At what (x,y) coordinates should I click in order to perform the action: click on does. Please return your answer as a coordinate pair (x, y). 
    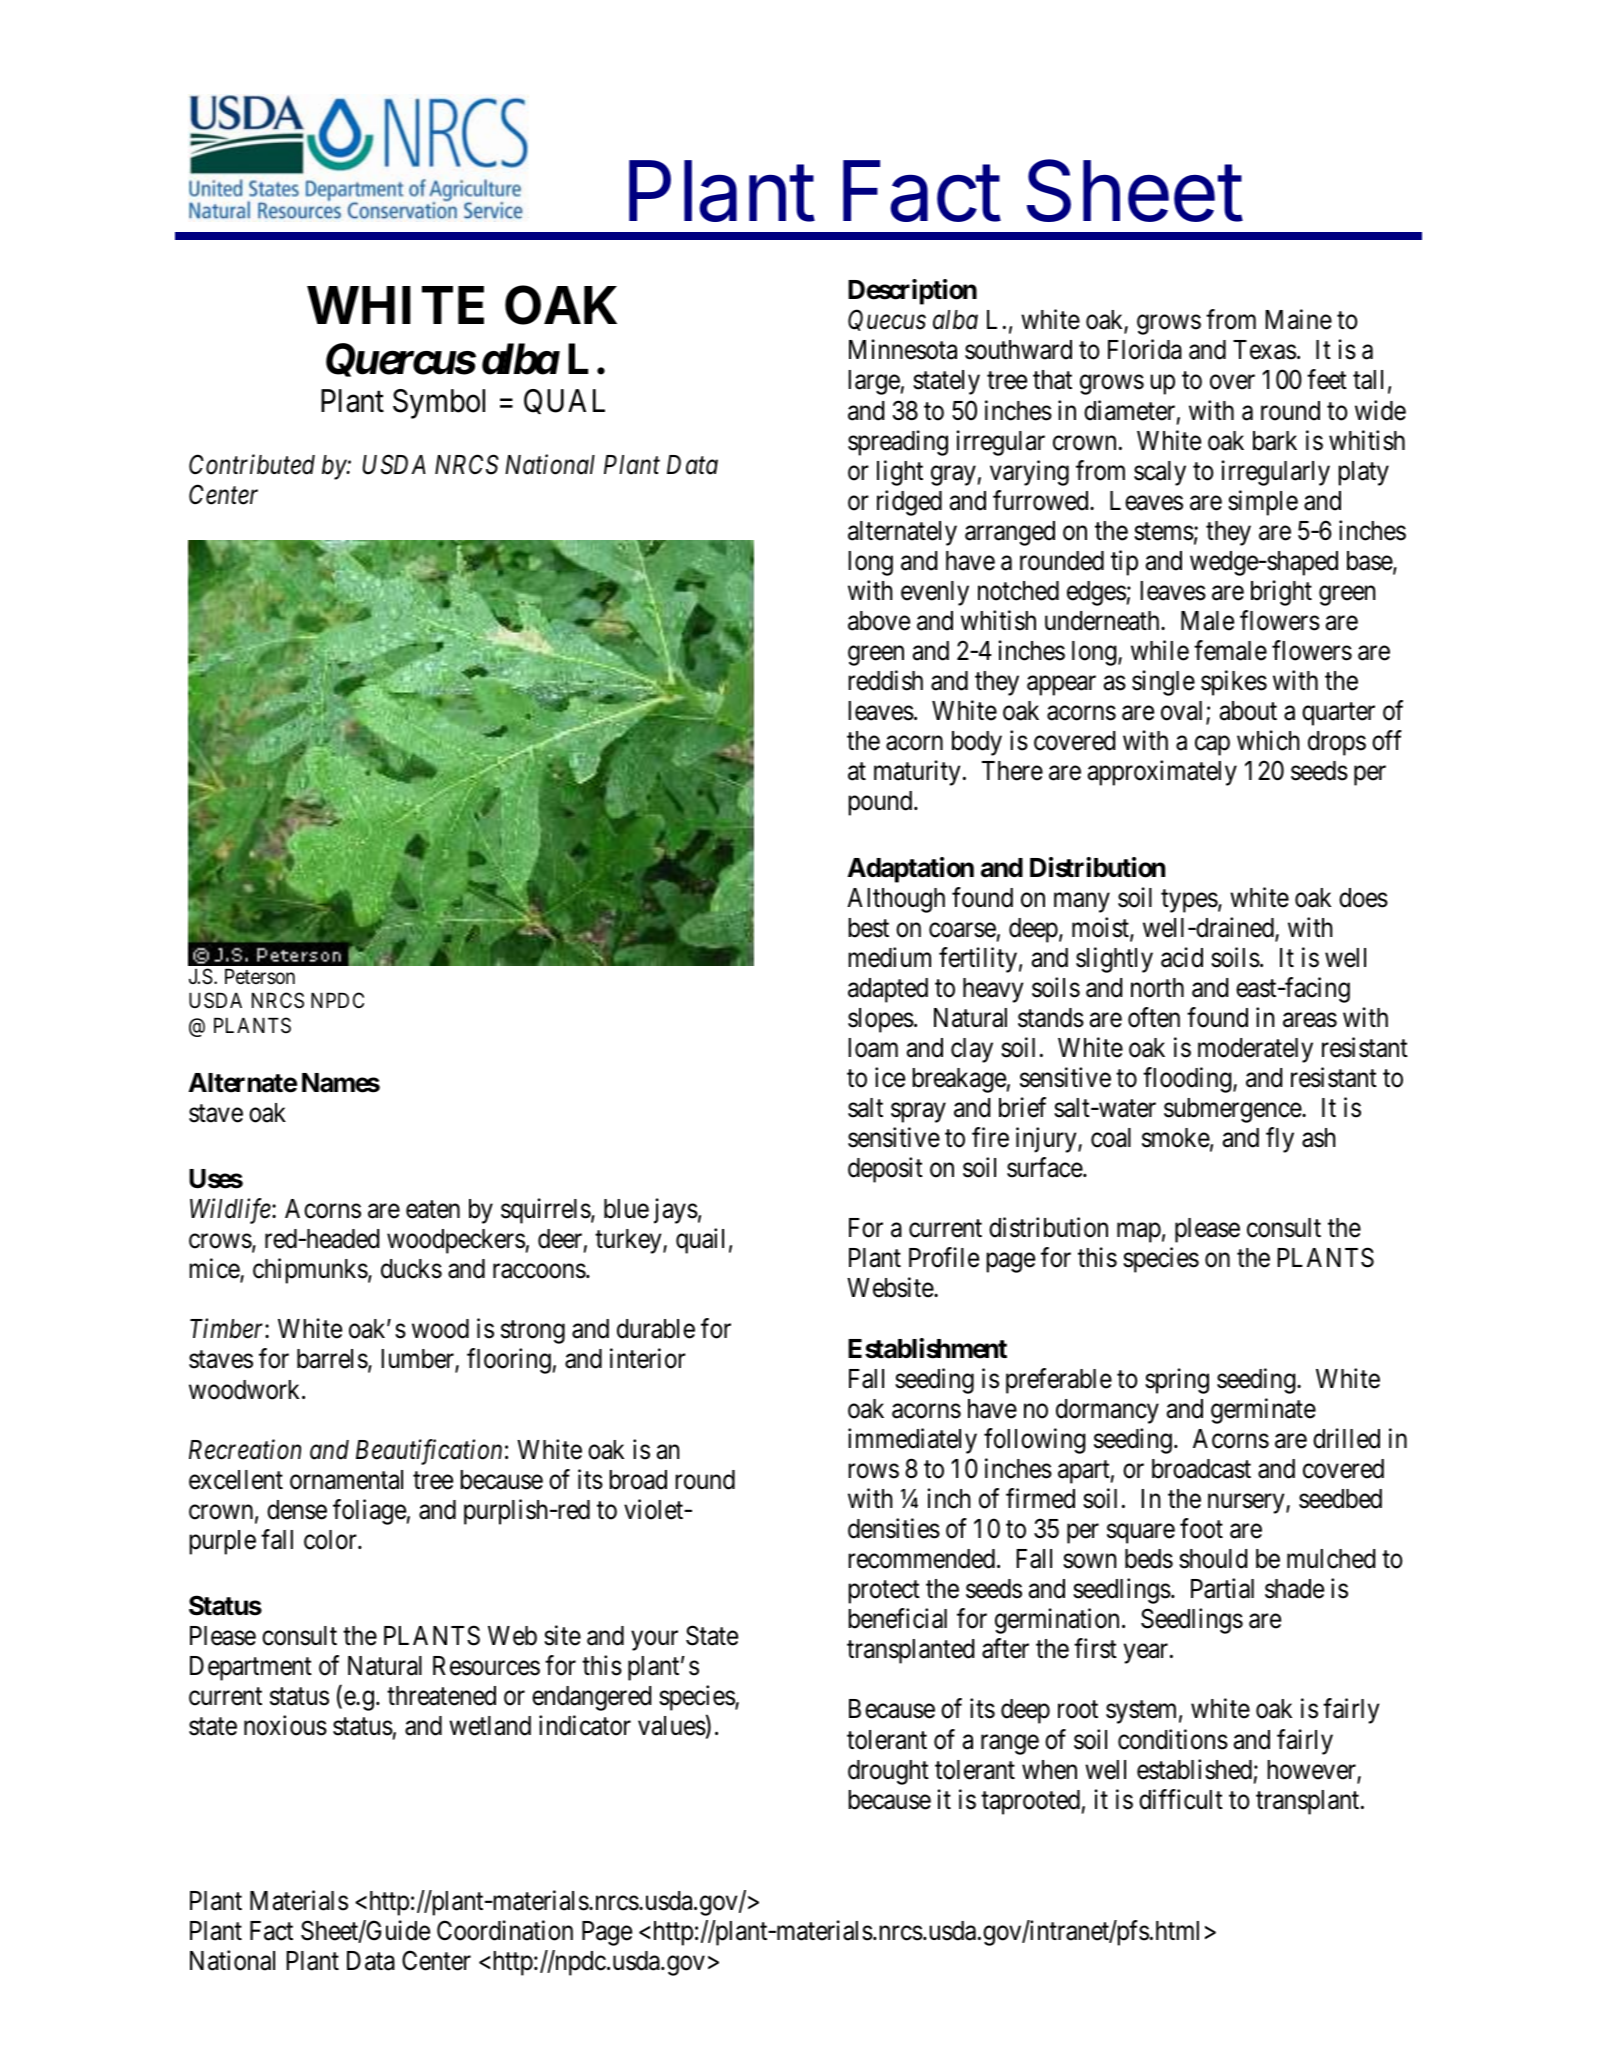
    Looking at the image, I should click on (1363, 898).
